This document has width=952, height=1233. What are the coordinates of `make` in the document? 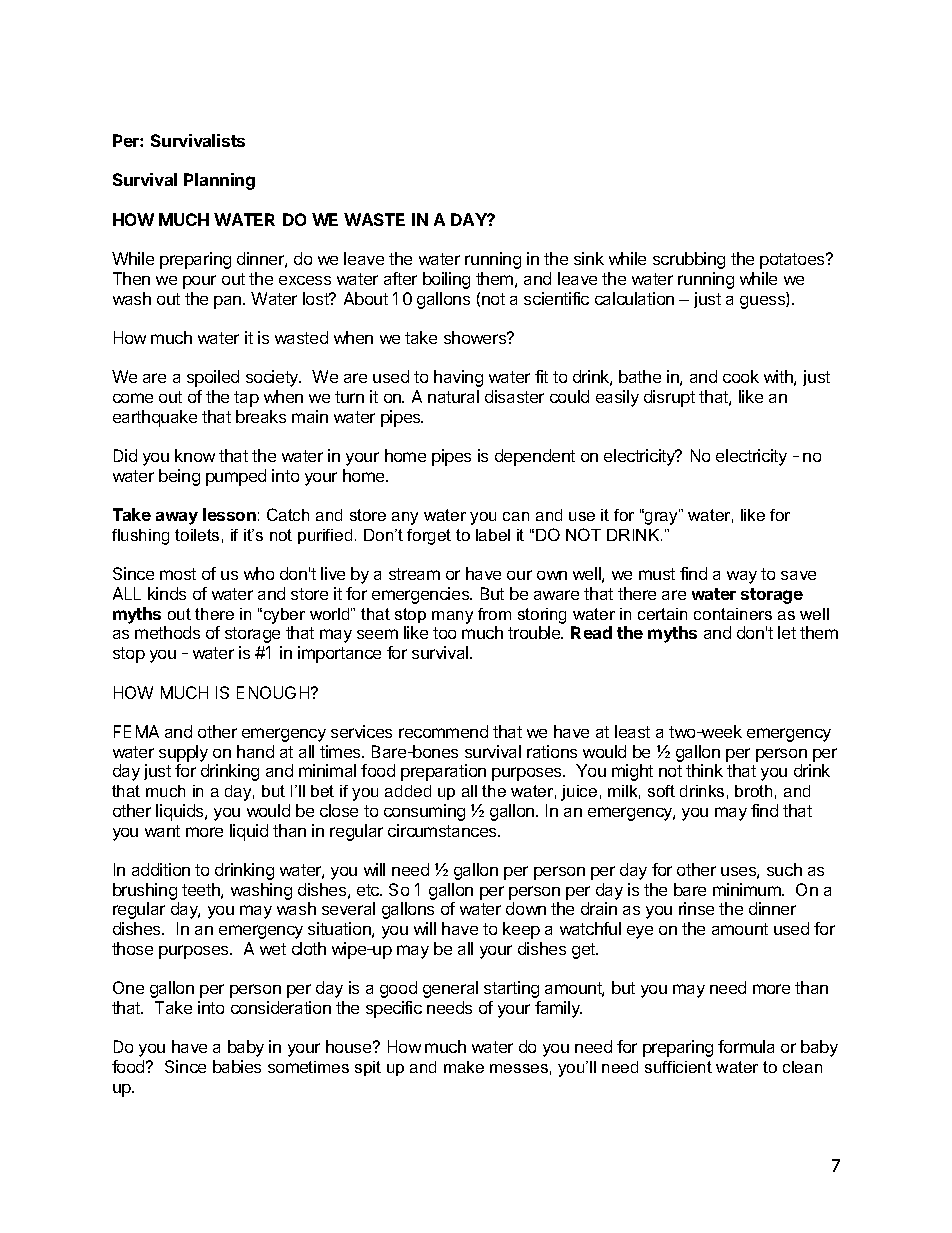 It's located at (464, 1067).
